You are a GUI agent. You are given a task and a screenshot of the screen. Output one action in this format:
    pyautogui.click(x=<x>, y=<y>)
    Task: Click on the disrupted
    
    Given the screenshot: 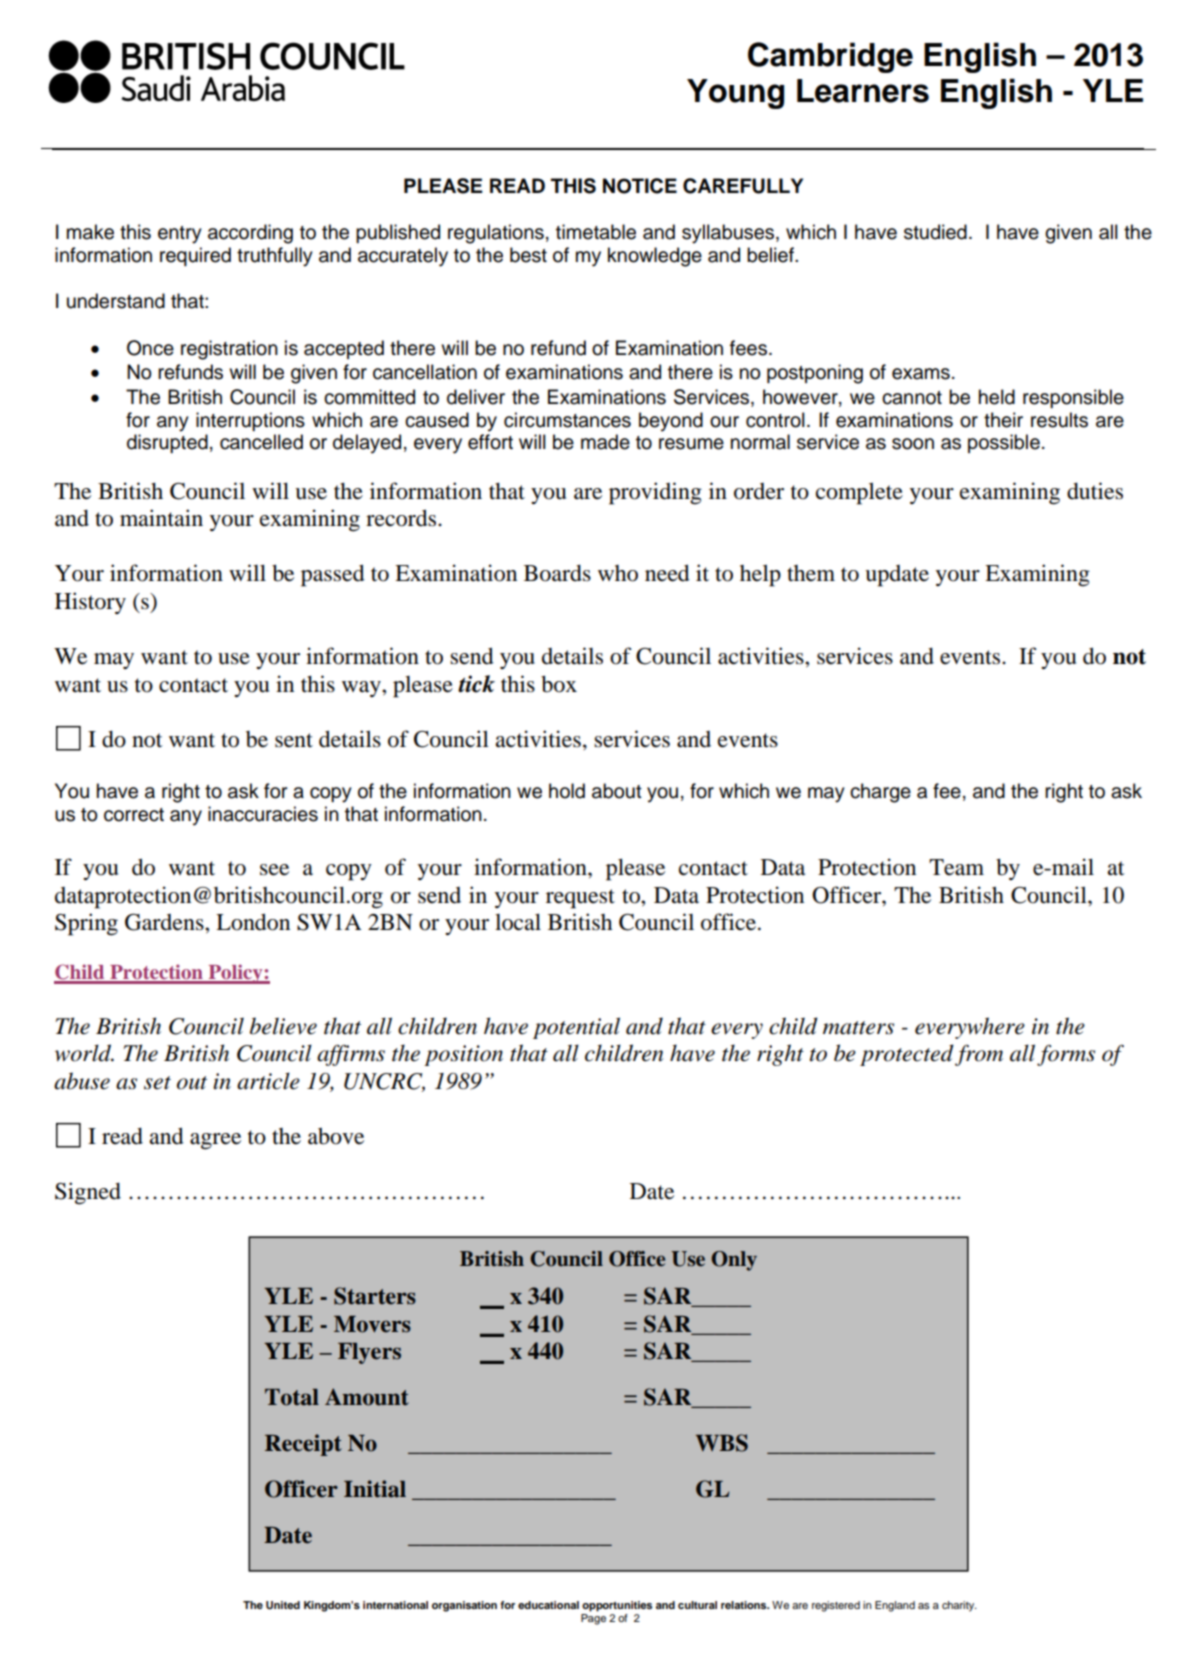 What is the action you would take?
    pyautogui.click(x=167, y=443)
